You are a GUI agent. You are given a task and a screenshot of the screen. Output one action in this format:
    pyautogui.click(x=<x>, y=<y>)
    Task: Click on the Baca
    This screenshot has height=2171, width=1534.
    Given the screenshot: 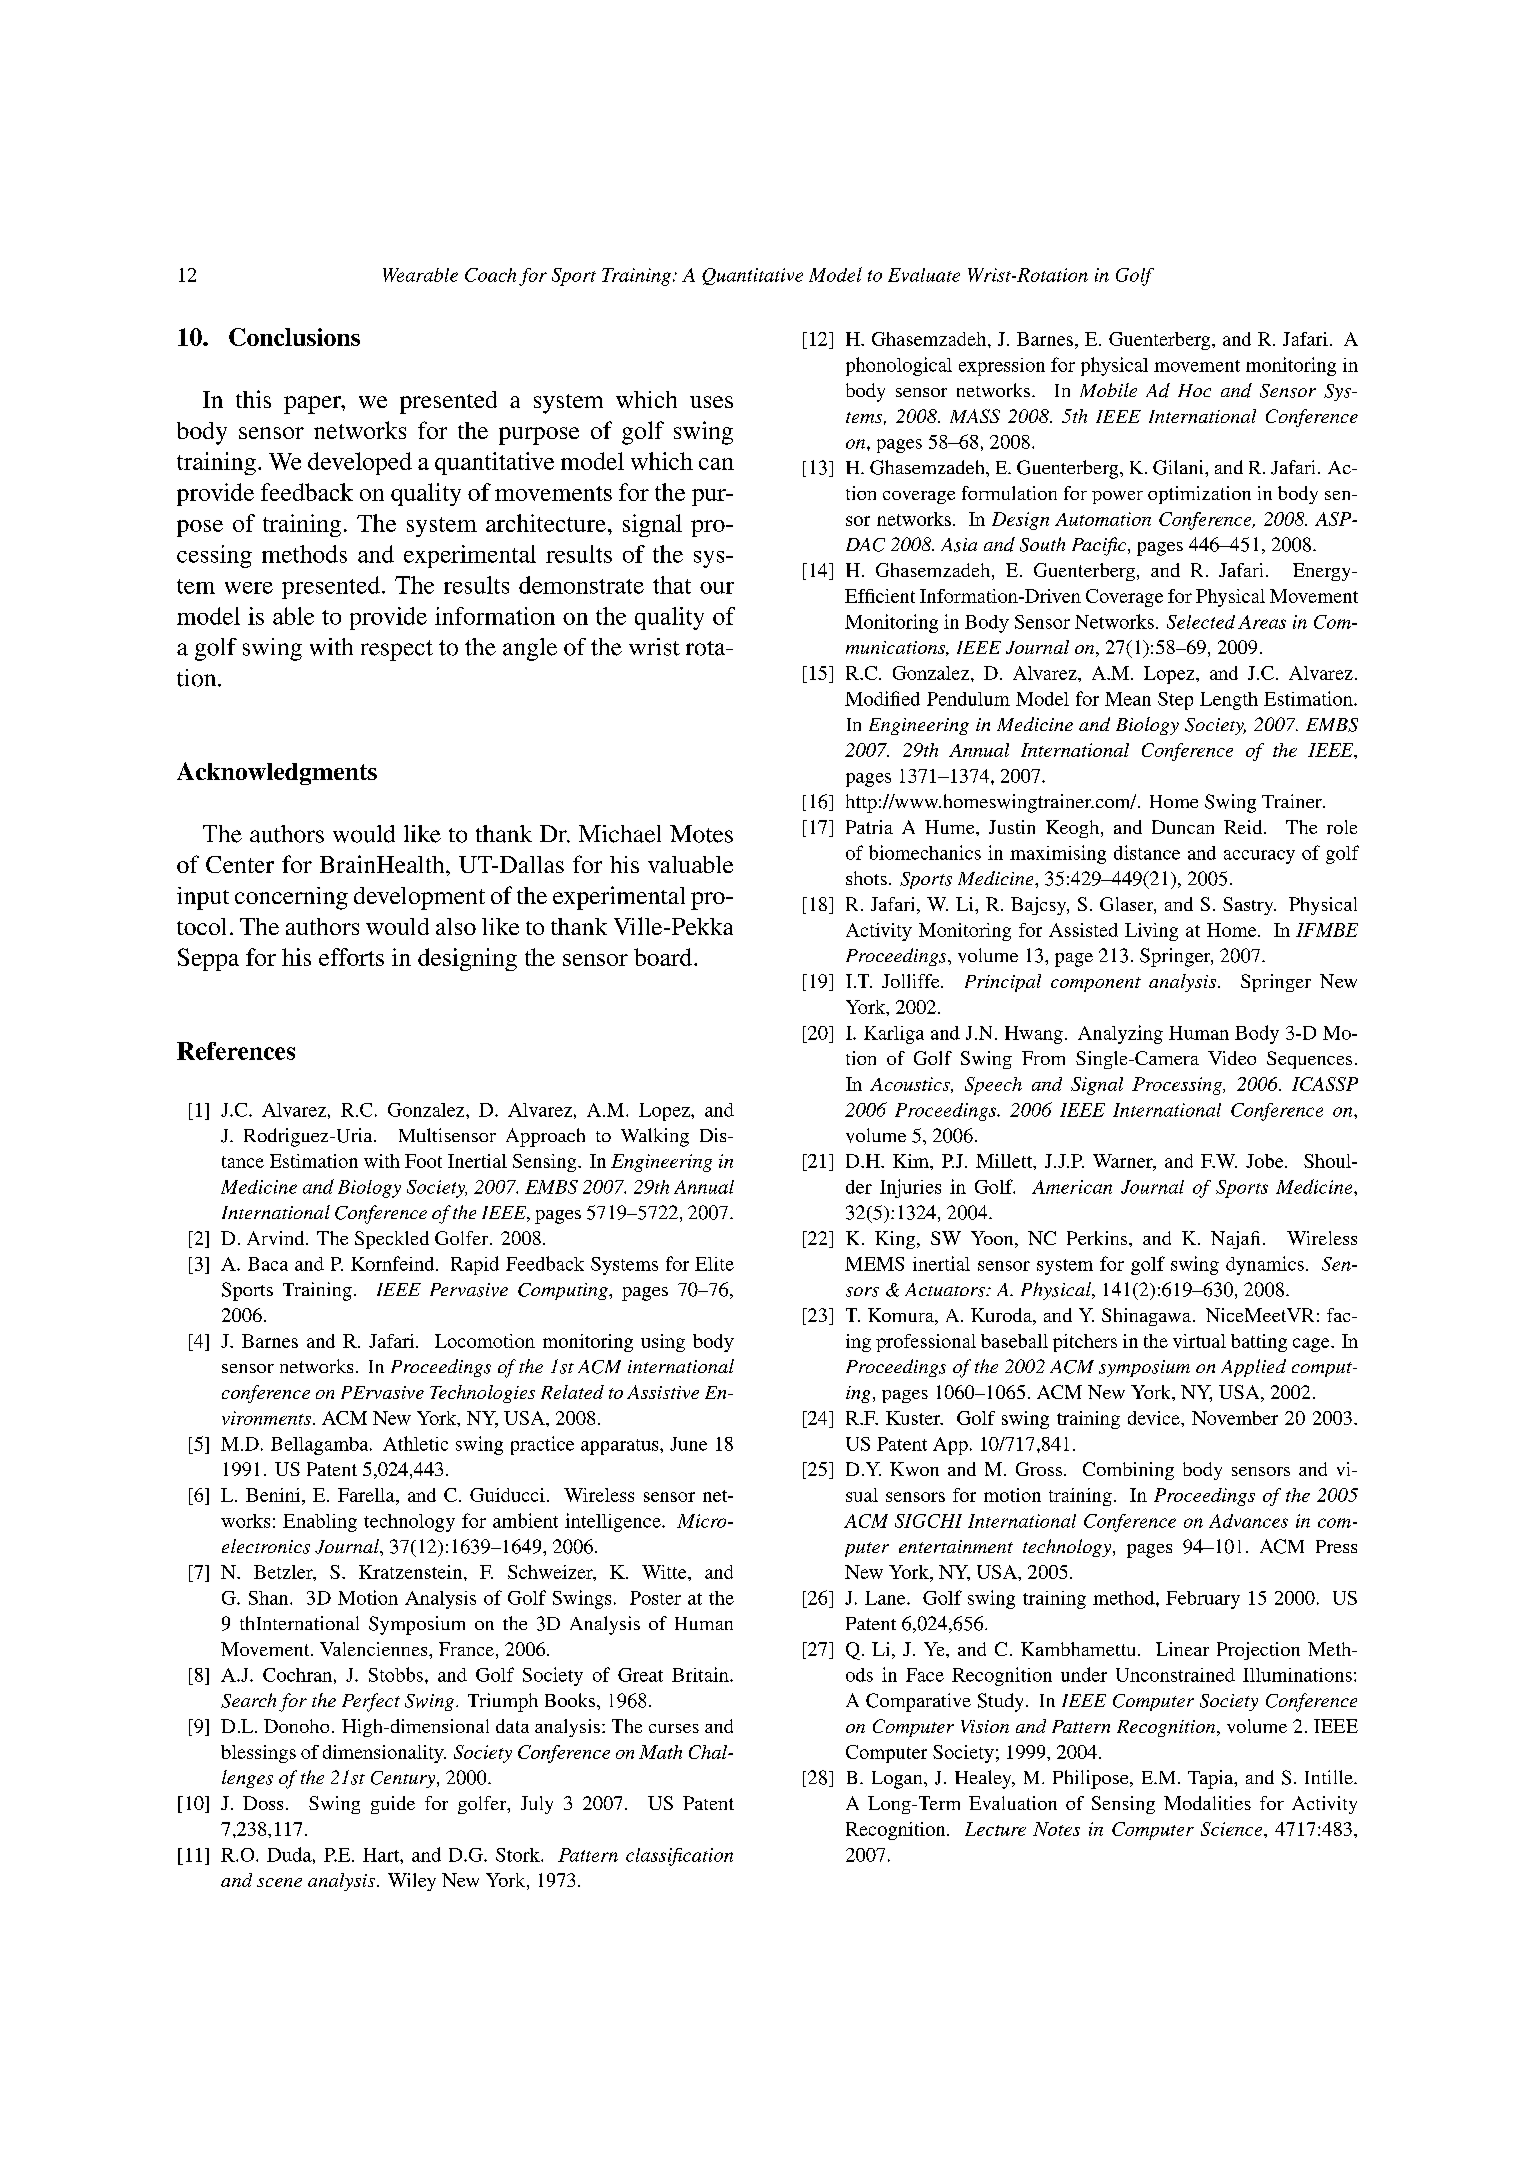 What is the action you would take?
    pyautogui.click(x=268, y=1264)
